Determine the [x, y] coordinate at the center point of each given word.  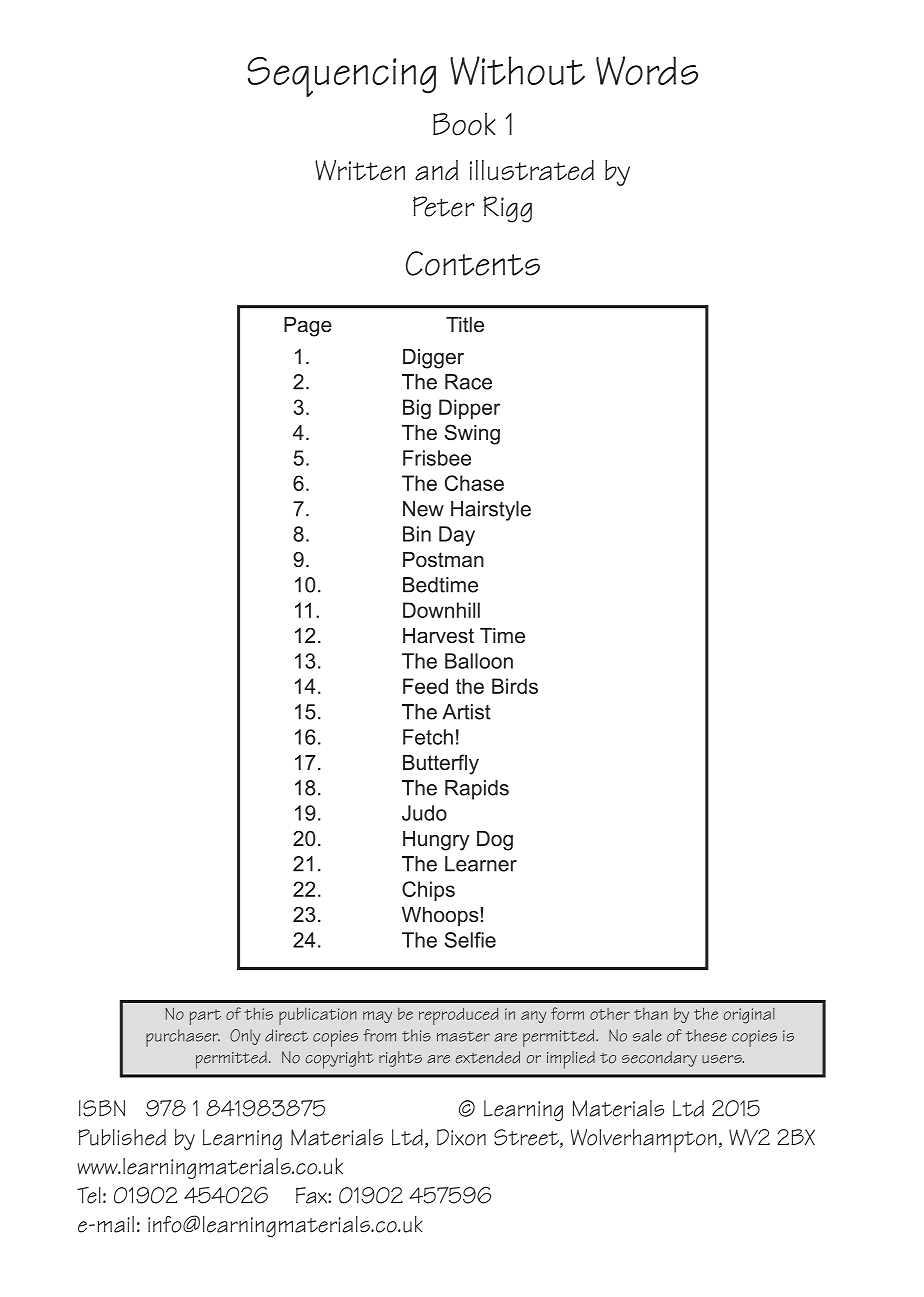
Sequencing [341, 77]
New [423, 509]
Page [308, 327]
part [205, 1017]
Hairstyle [491, 511]
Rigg [507, 209]
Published [122, 1137]
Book [464, 124]
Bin [417, 534]
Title [465, 324]
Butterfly [441, 764]
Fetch [428, 737]
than [651, 1014]
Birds [515, 686]
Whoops [440, 916]
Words [647, 70]
